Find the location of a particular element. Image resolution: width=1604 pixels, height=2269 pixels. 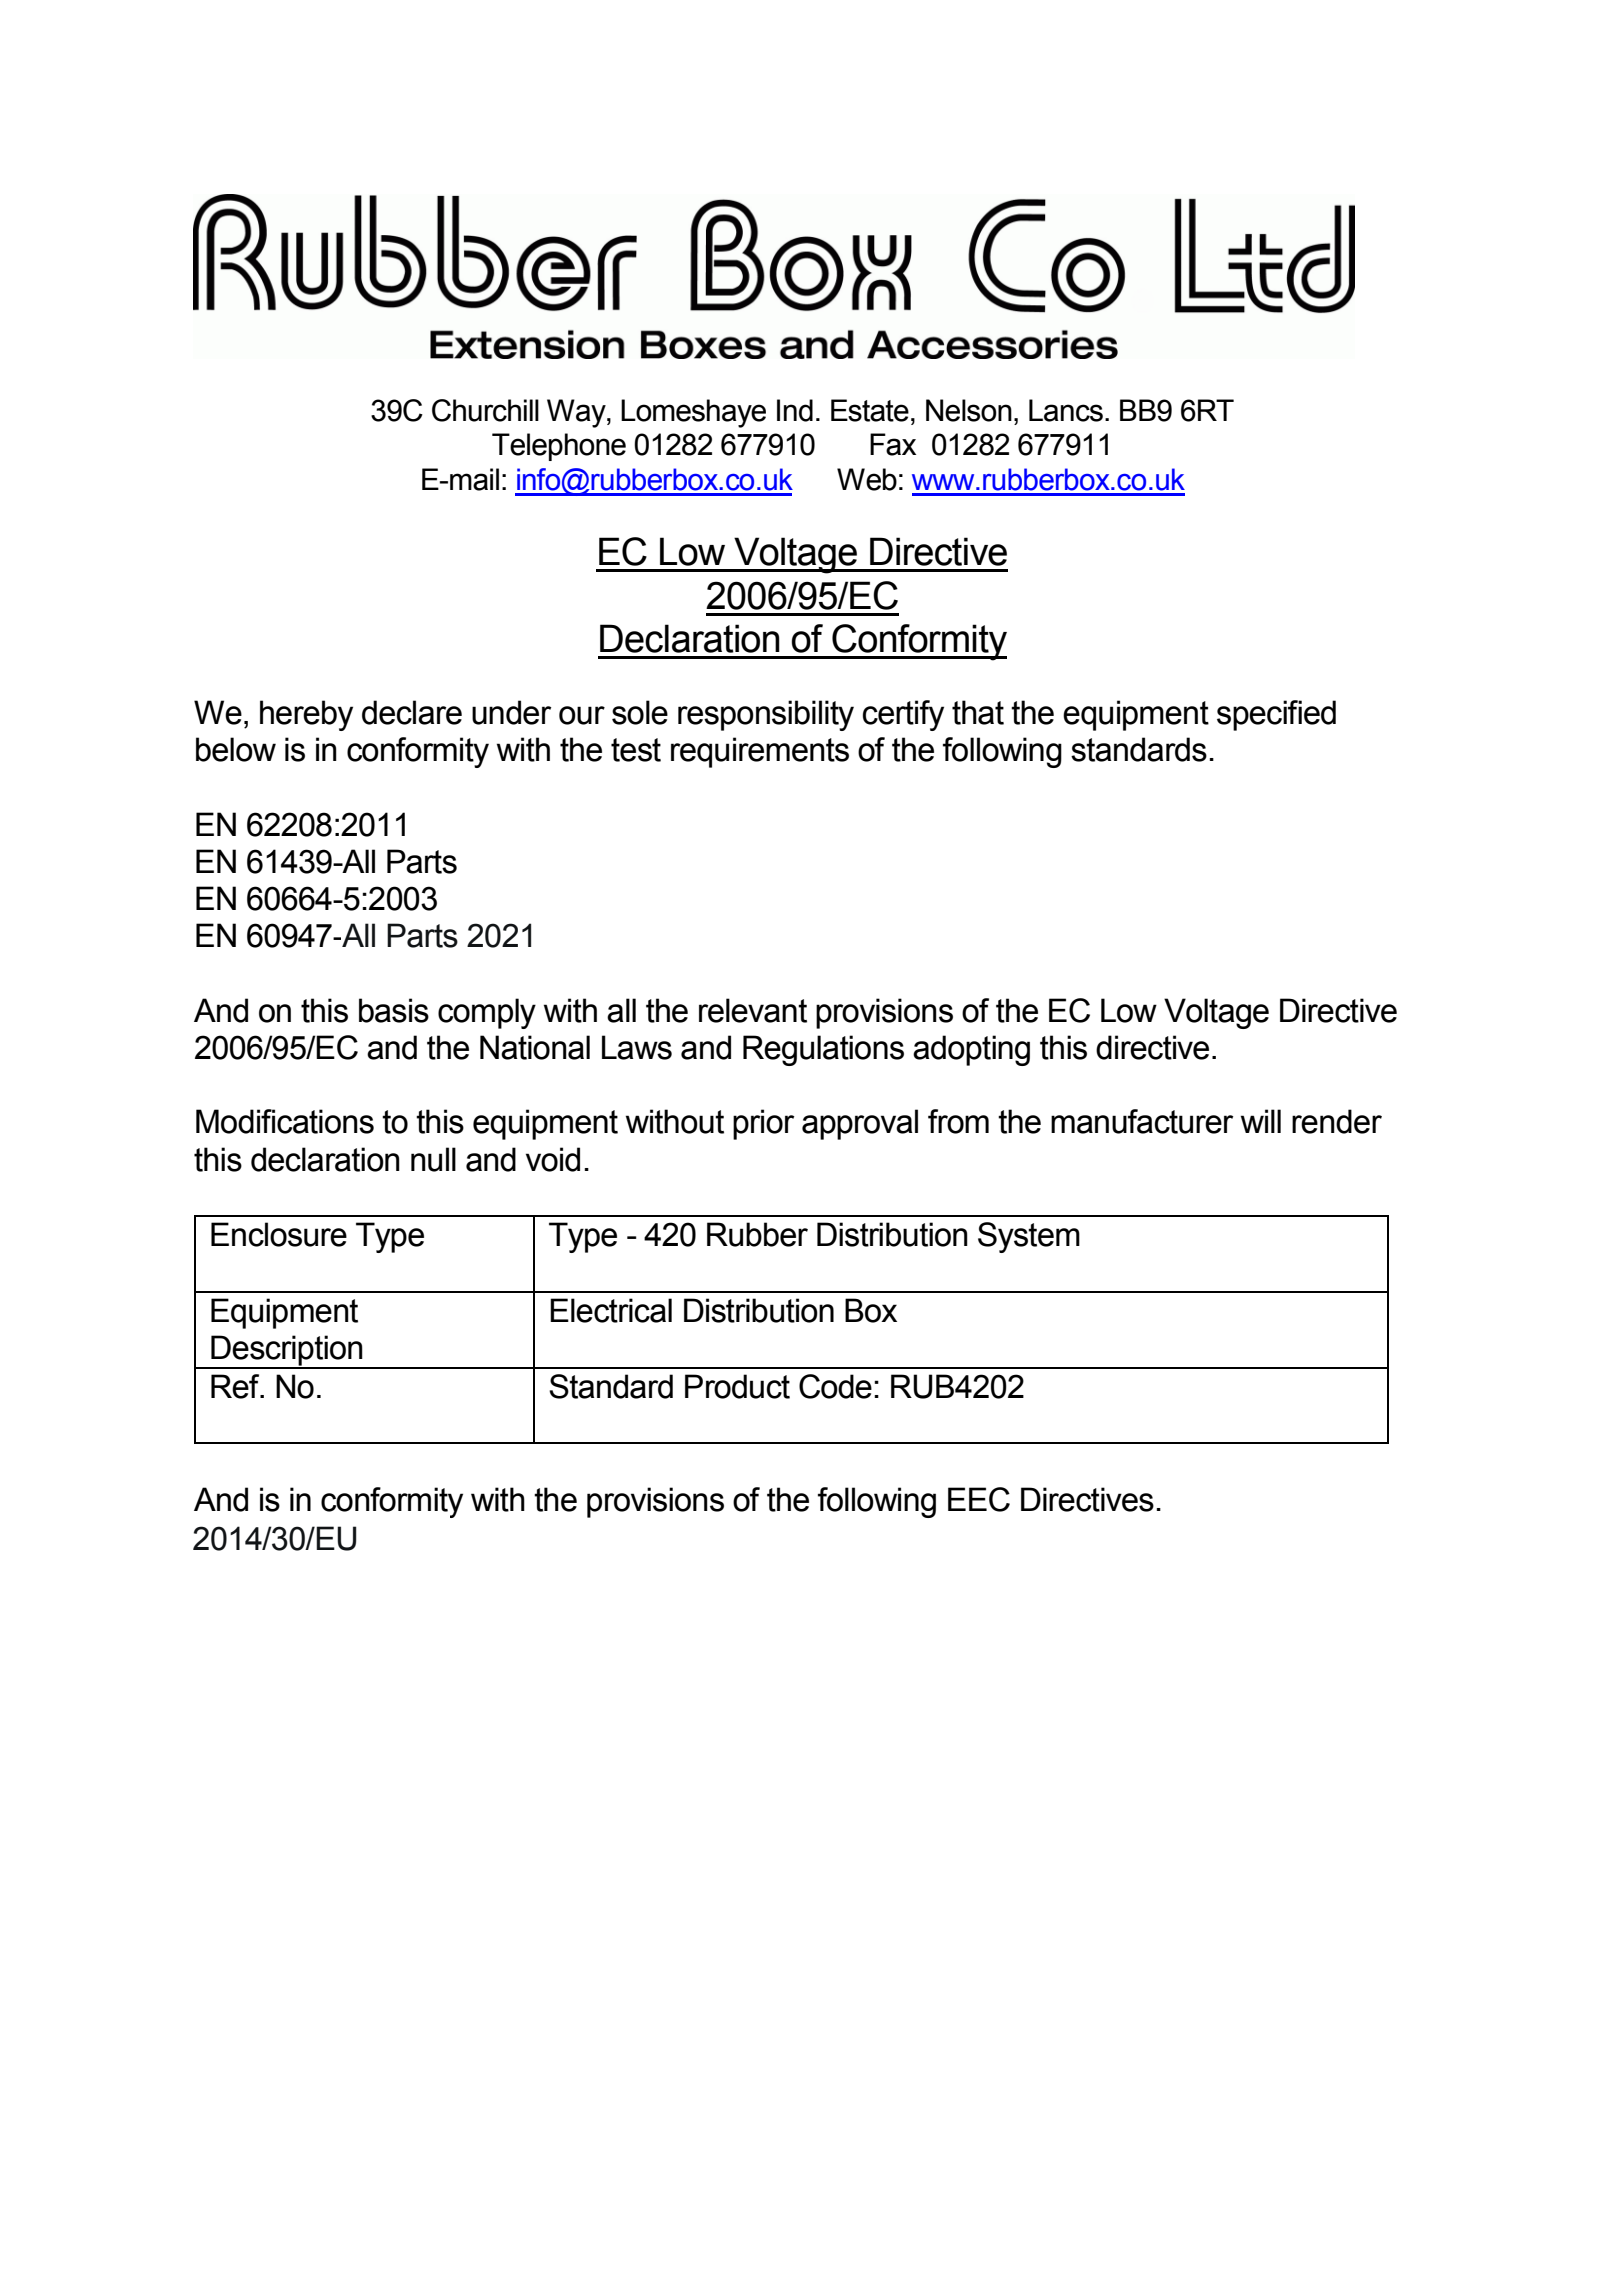

Churchill is located at coordinates (485, 410).
